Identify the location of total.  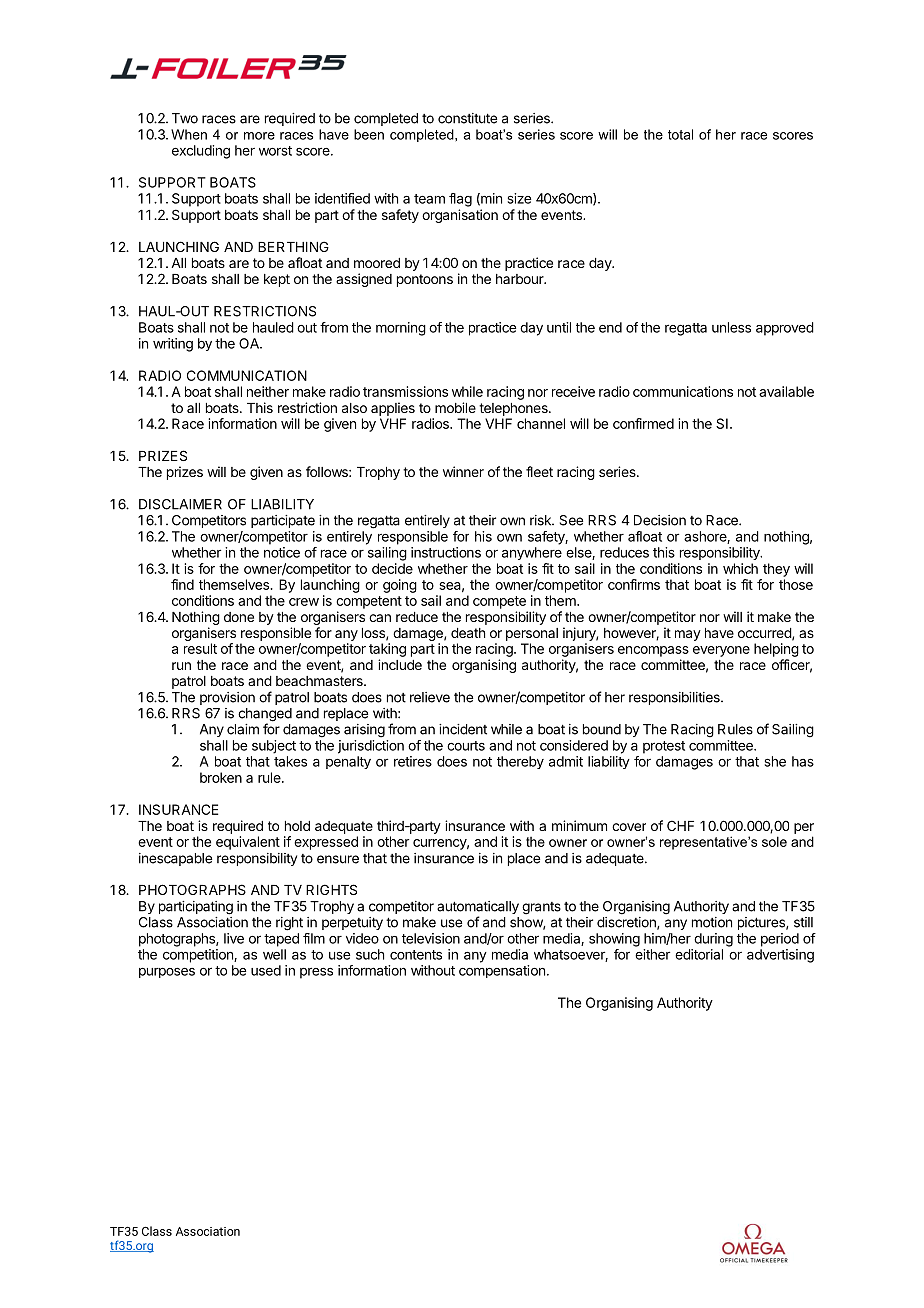
(680, 134).
